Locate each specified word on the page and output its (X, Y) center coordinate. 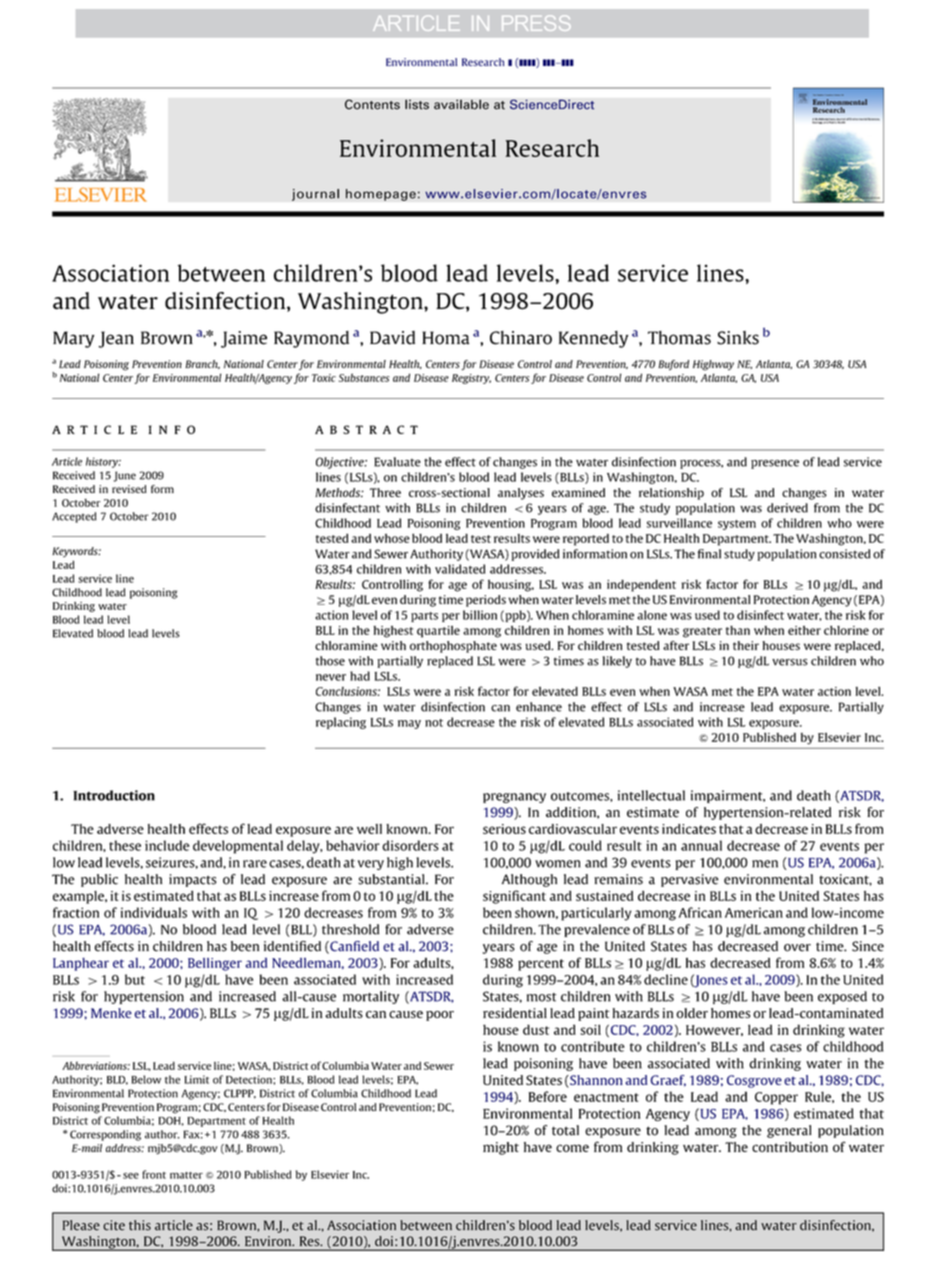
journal (315, 195)
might (501, 1148)
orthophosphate (453, 647)
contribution (790, 1147)
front (154, 1174)
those (330, 661)
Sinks (738, 338)
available (461, 104)
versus (790, 662)
